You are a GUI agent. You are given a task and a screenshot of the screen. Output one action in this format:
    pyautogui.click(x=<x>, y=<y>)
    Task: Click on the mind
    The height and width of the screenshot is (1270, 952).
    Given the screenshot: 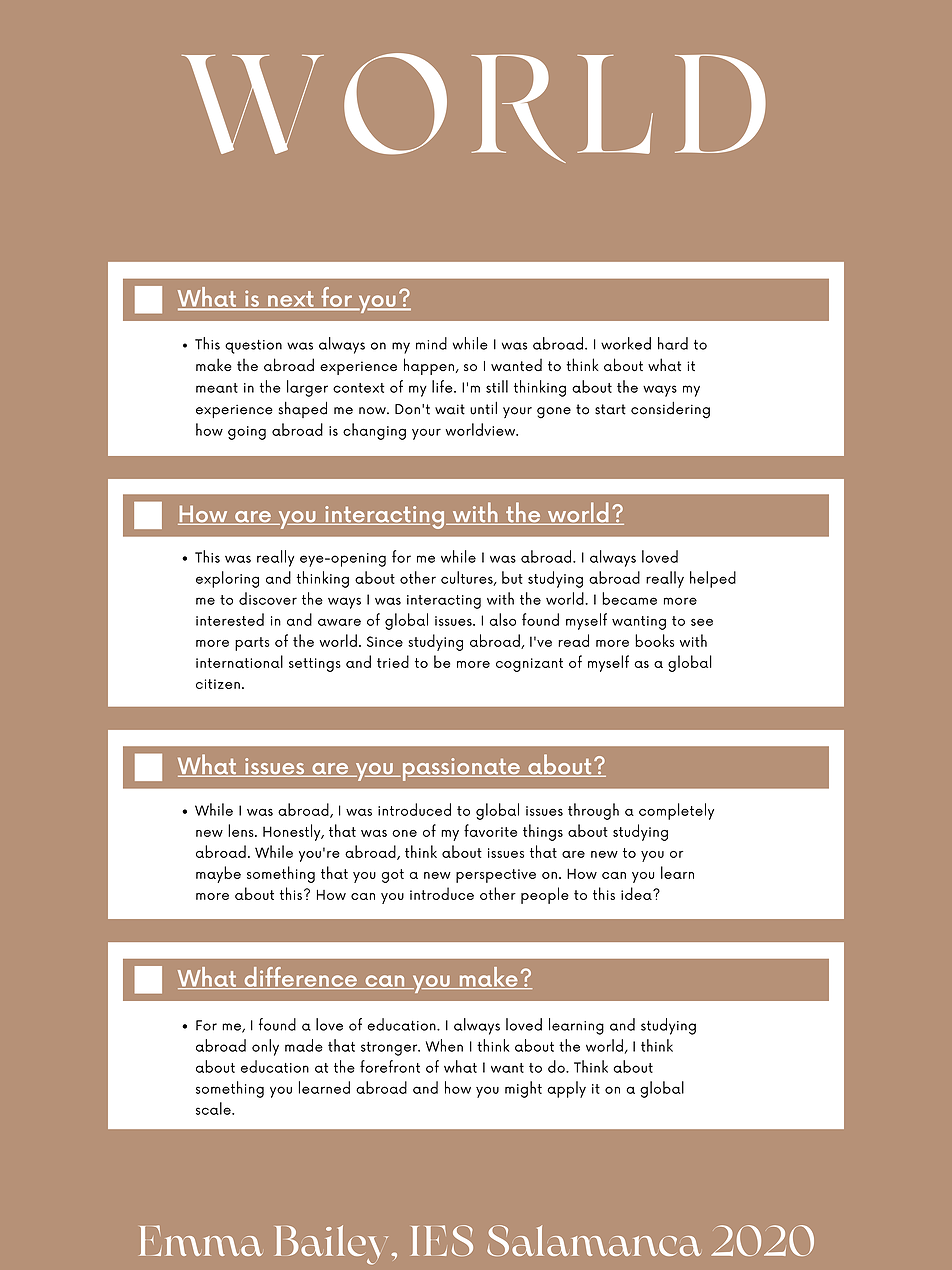 What is the action you would take?
    pyautogui.click(x=431, y=343)
